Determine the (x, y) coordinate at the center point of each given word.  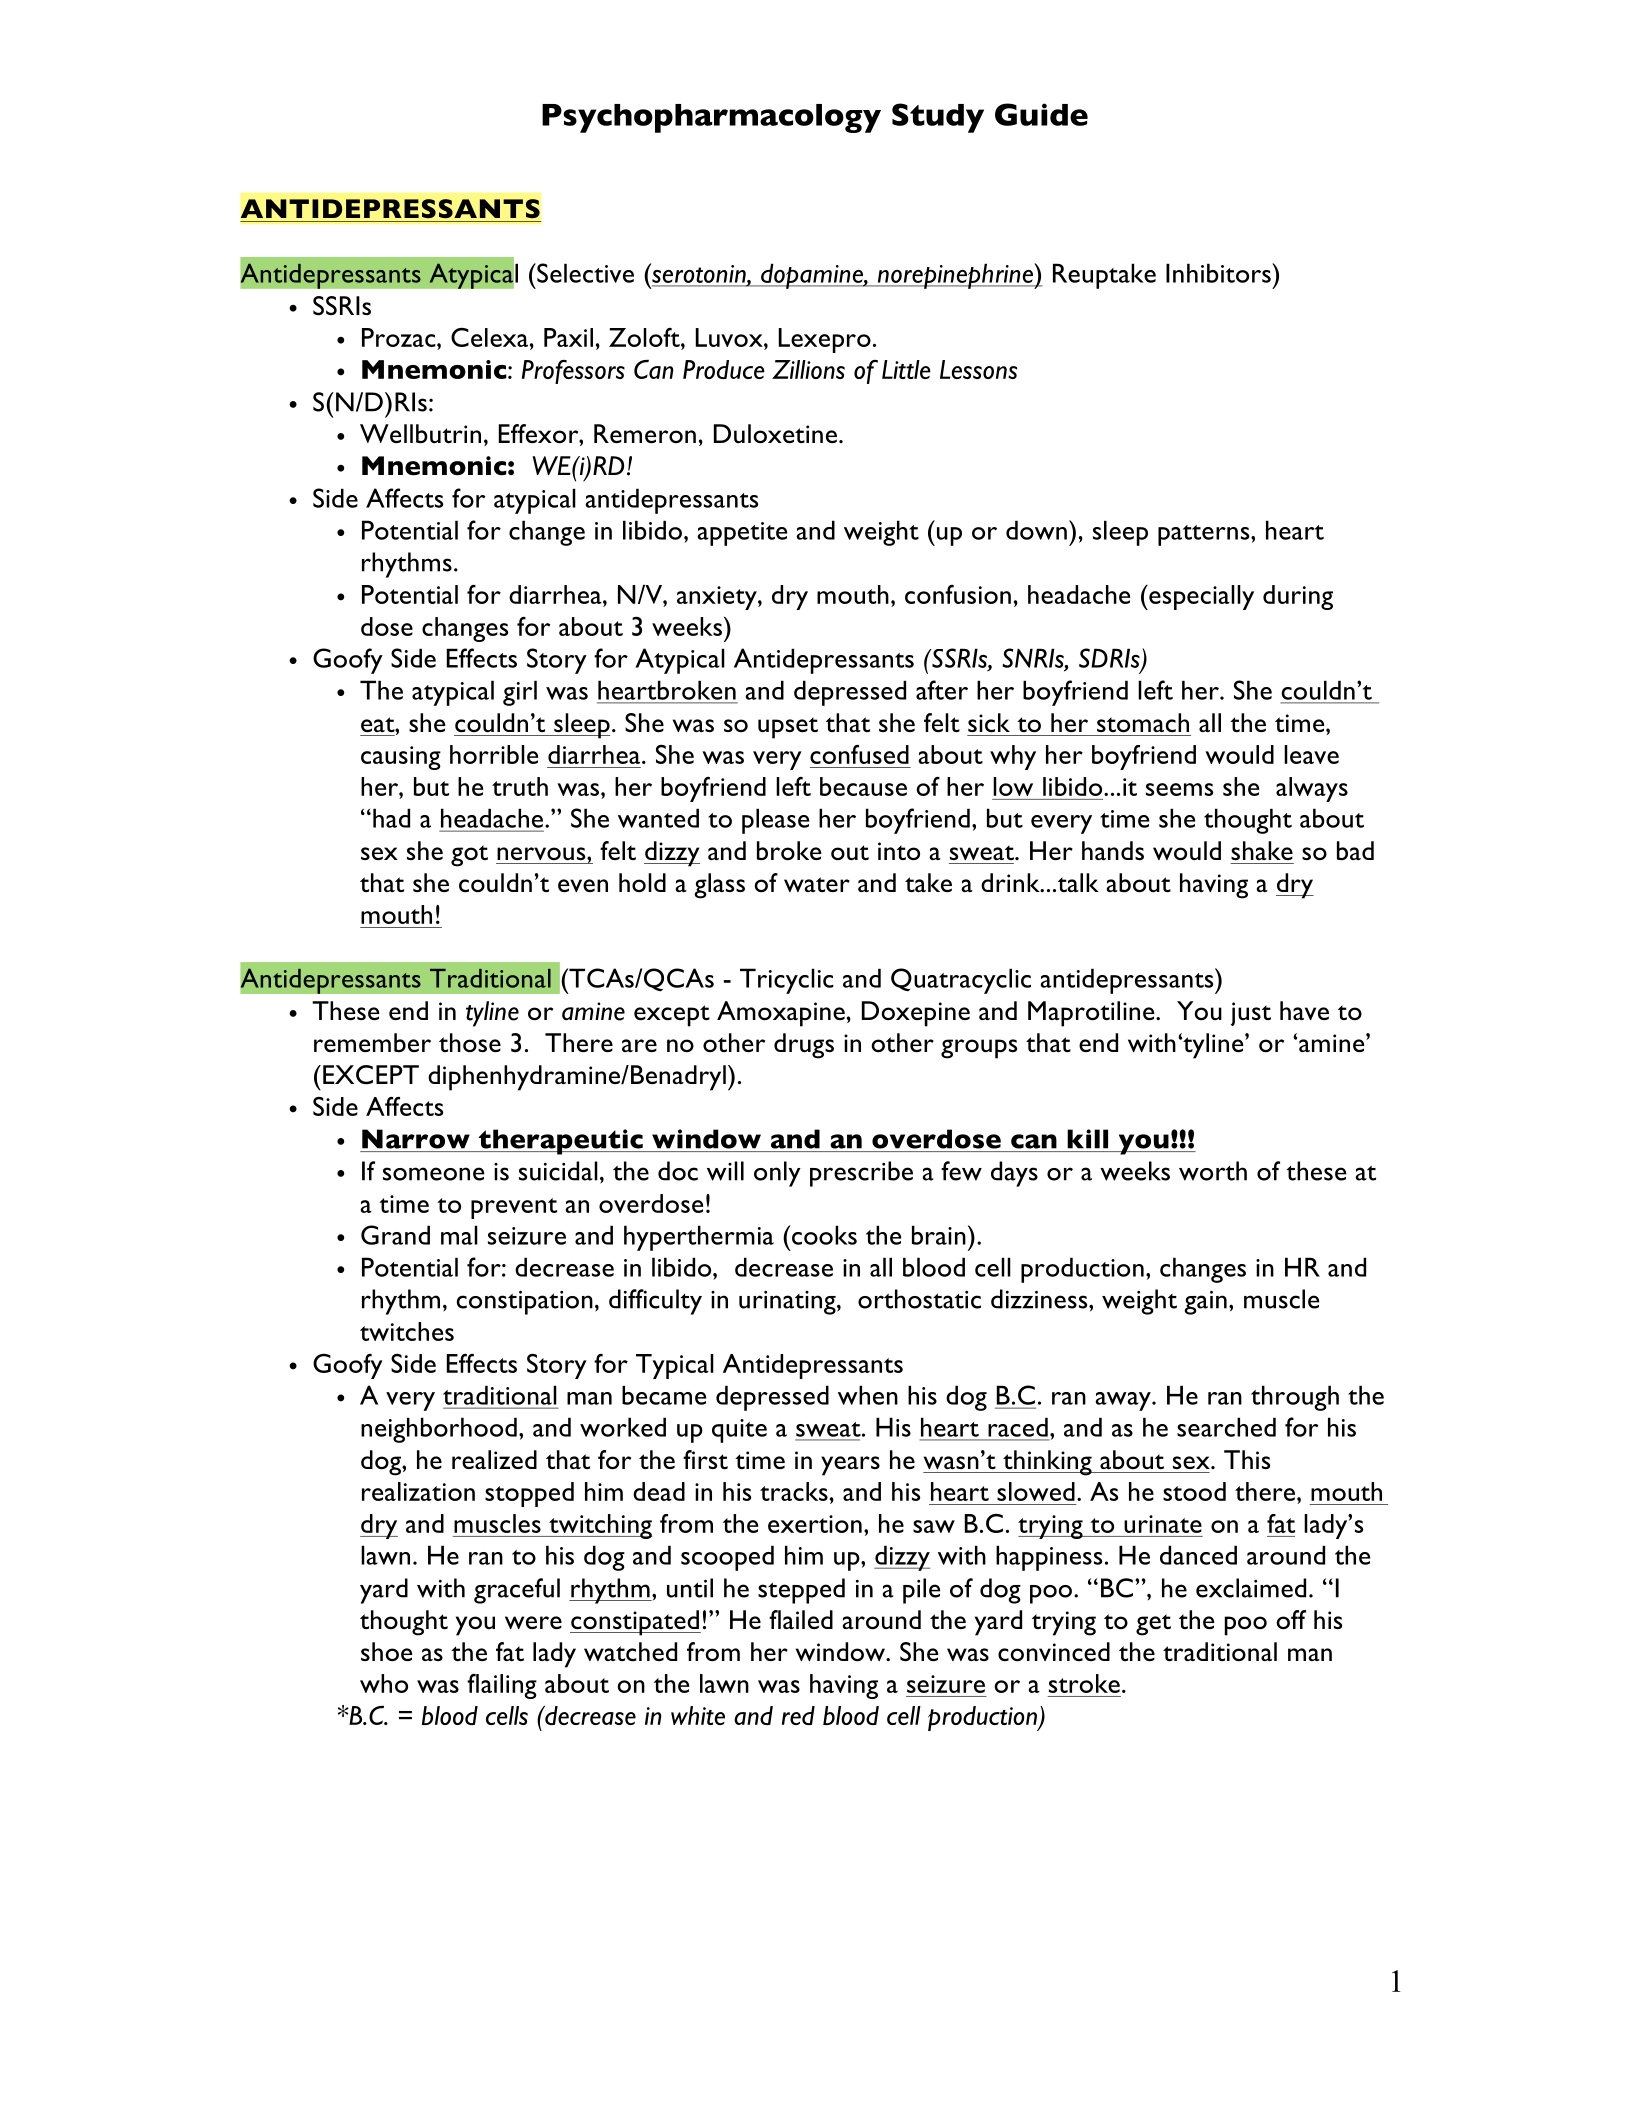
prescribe (861, 1174)
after (942, 690)
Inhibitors (1219, 273)
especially (1200, 597)
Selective (584, 273)
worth (1213, 1171)
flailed (801, 1619)
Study (938, 118)
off (1291, 1620)
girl (520, 693)
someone (433, 1174)
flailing (502, 1686)
